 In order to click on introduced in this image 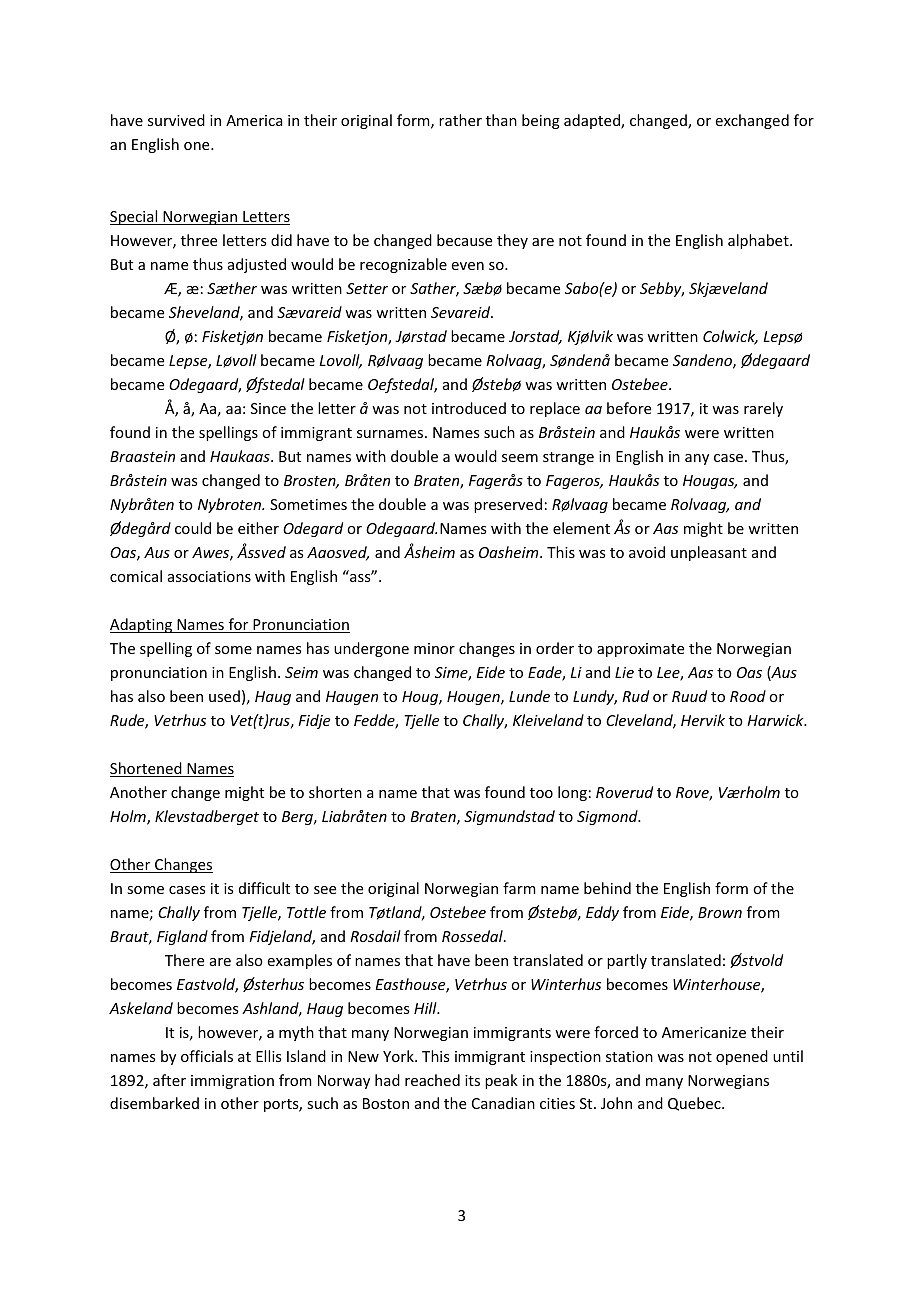, I will do `click(469, 408)`.
